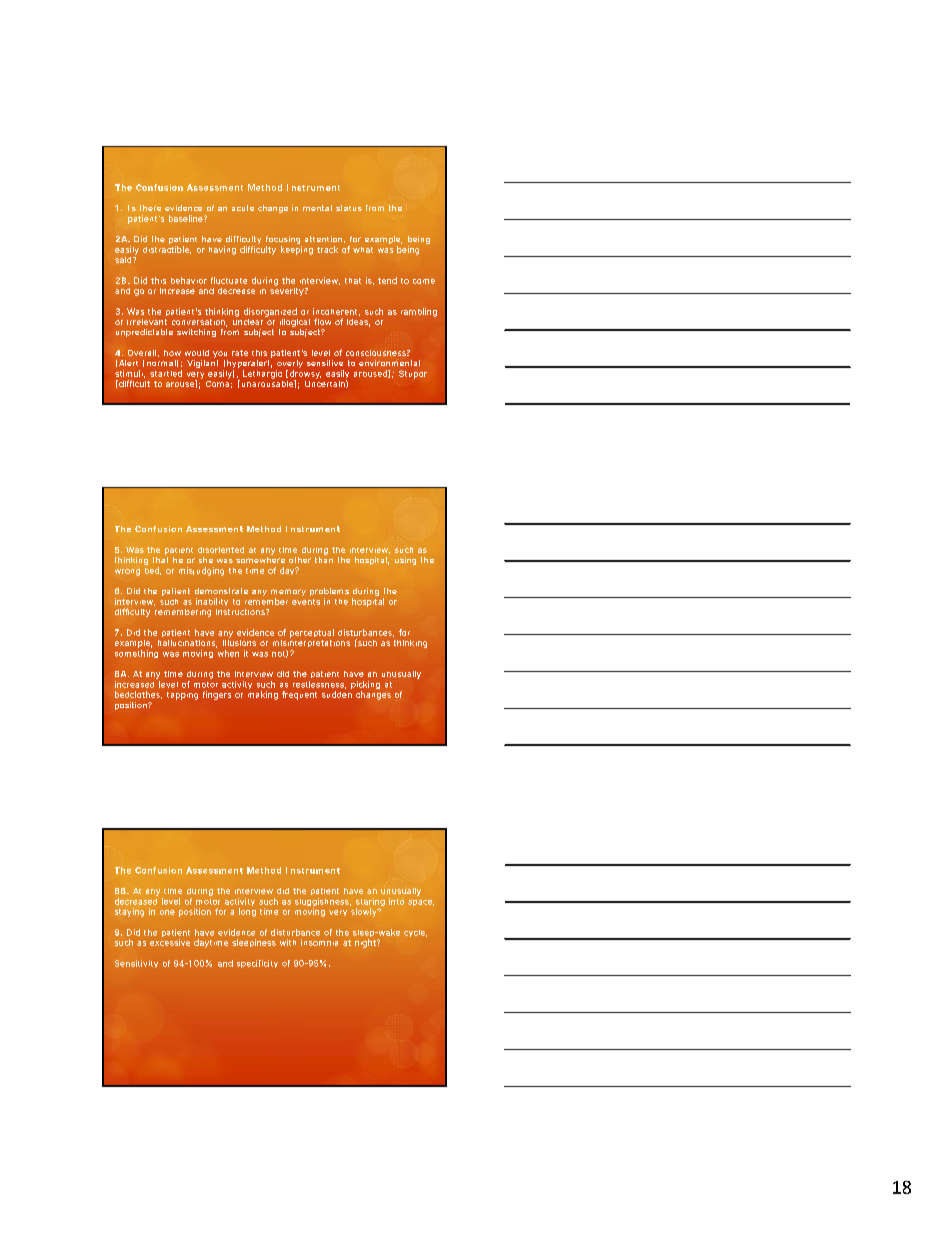 This page has height=1233, width=952. What do you see at coordinates (329, 593) in the page?
I see `problems` at bounding box center [329, 593].
